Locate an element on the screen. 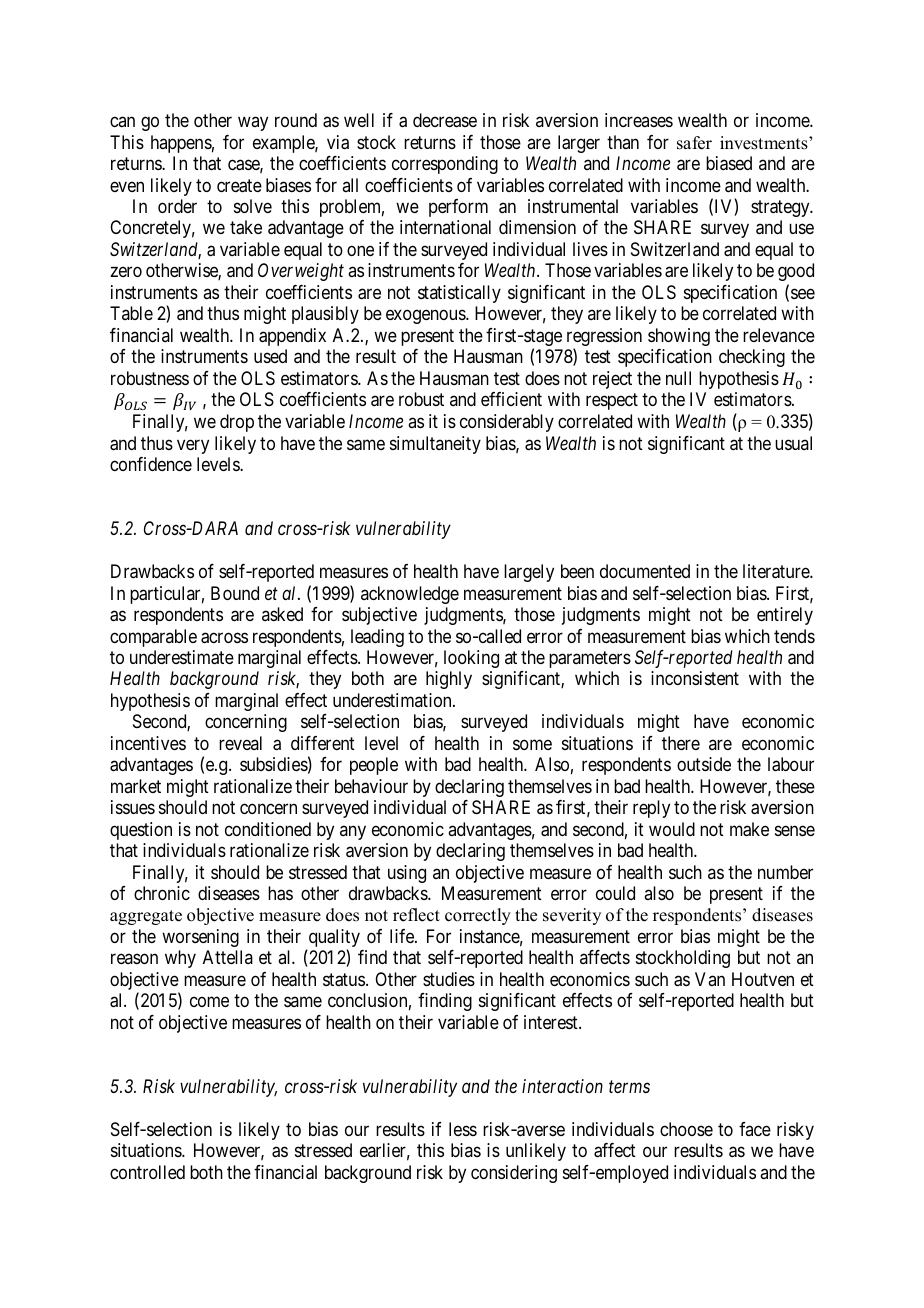 Image resolution: width=924 pixels, height=1308 pixels. correctly is located at coordinates (478, 916).
